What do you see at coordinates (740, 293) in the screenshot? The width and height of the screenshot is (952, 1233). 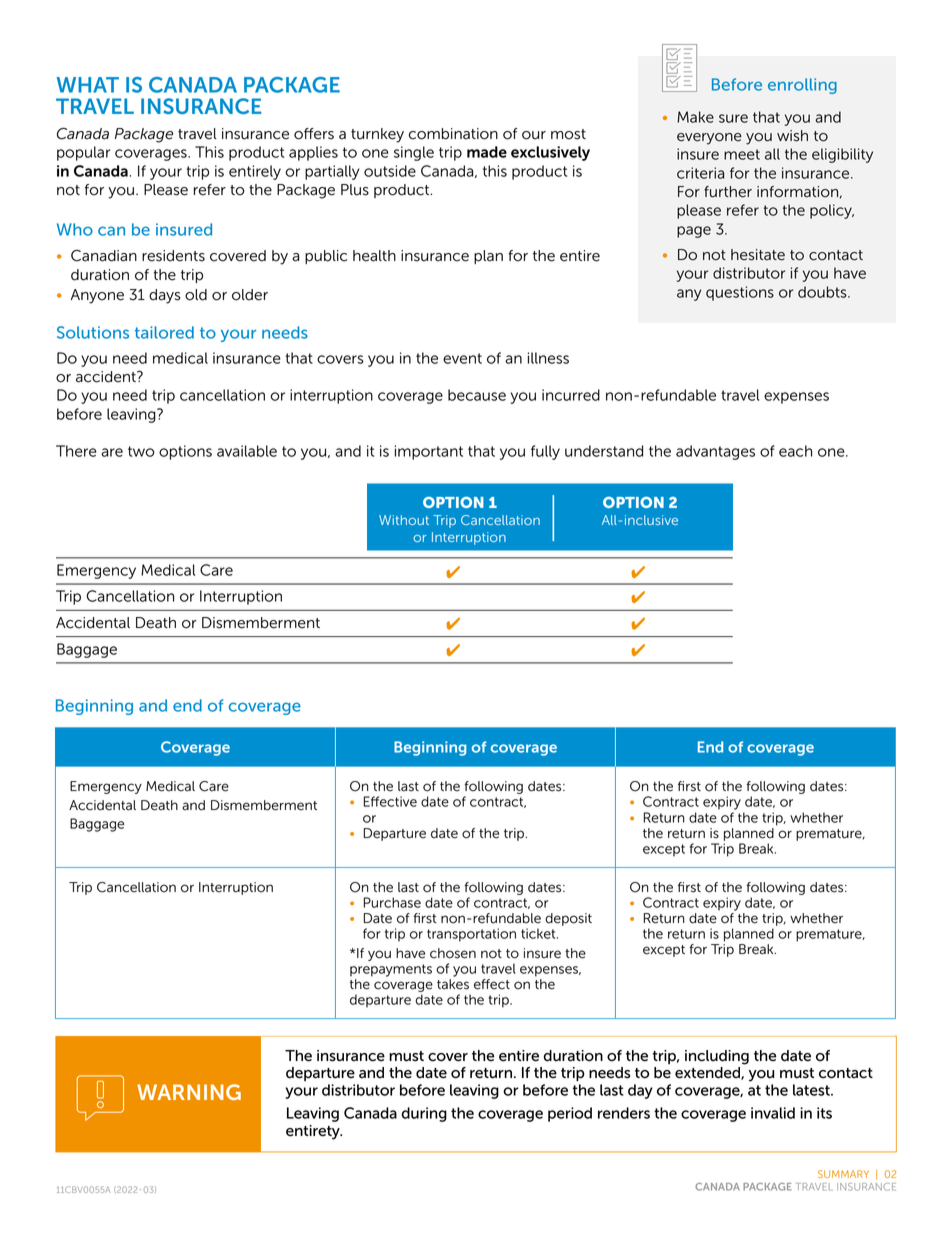 I see `questions` at bounding box center [740, 293].
